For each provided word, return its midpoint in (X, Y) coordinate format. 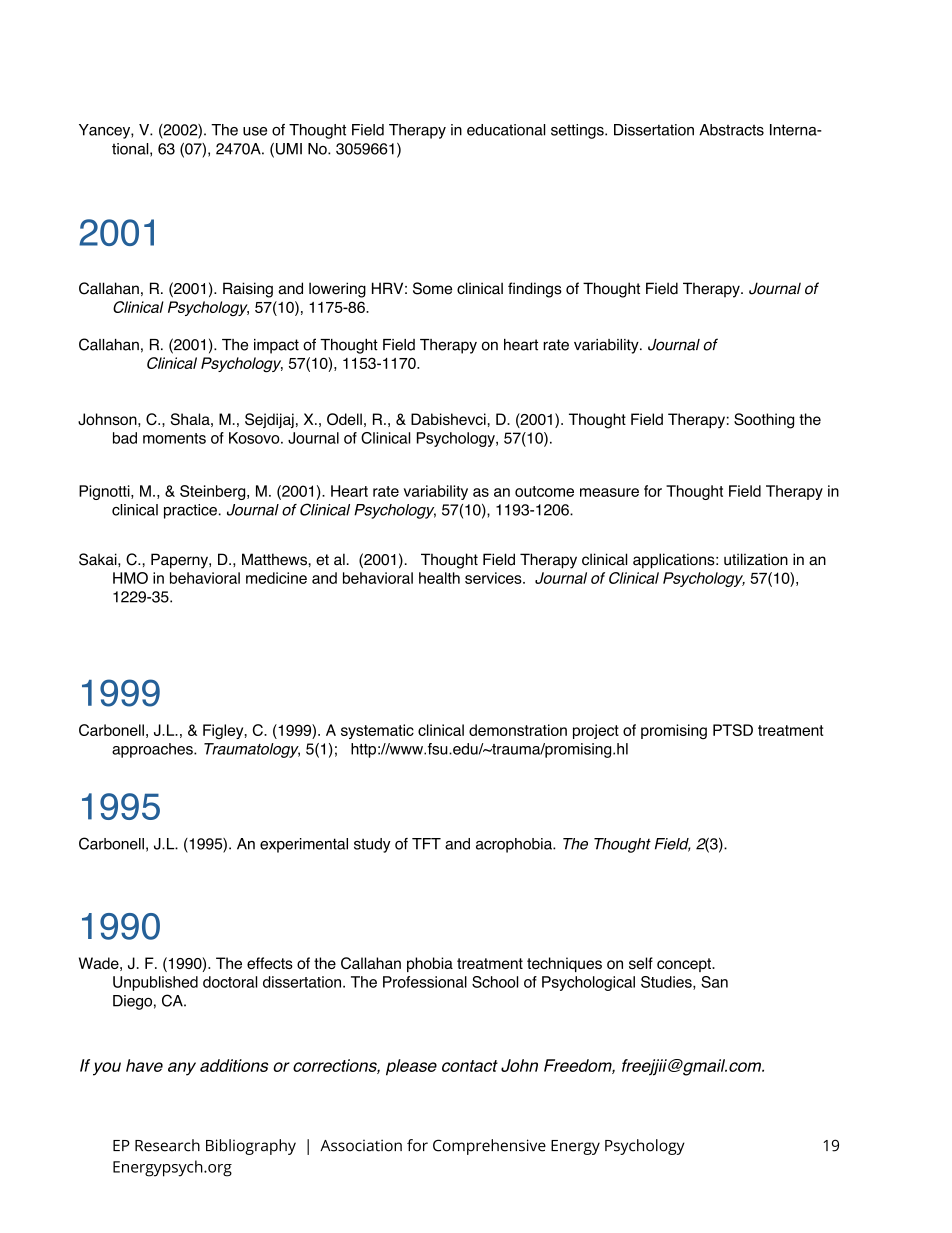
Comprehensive (489, 1147)
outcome (544, 491)
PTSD (733, 730)
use (255, 131)
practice (190, 511)
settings (578, 131)
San (714, 982)
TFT (426, 844)
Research (167, 1145)
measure (609, 492)
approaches (153, 750)
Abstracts (731, 130)
